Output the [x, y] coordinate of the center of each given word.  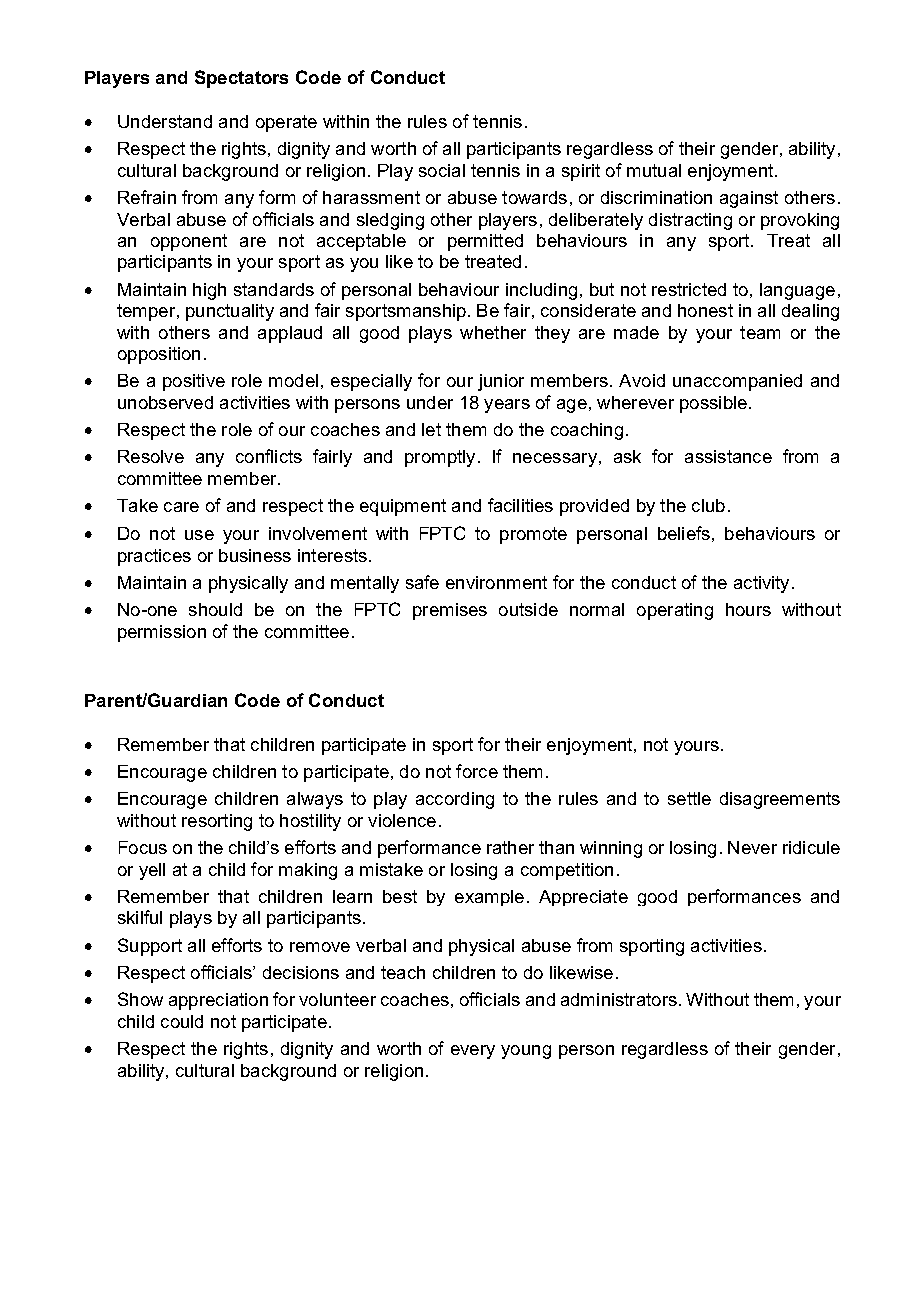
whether [493, 332]
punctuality [230, 312]
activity [761, 584]
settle [689, 798]
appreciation [218, 1001]
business [255, 555]
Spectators [241, 79]
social [442, 170]
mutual [654, 170]
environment [496, 582]
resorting [217, 822]
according [455, 800]
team [760, 332]
